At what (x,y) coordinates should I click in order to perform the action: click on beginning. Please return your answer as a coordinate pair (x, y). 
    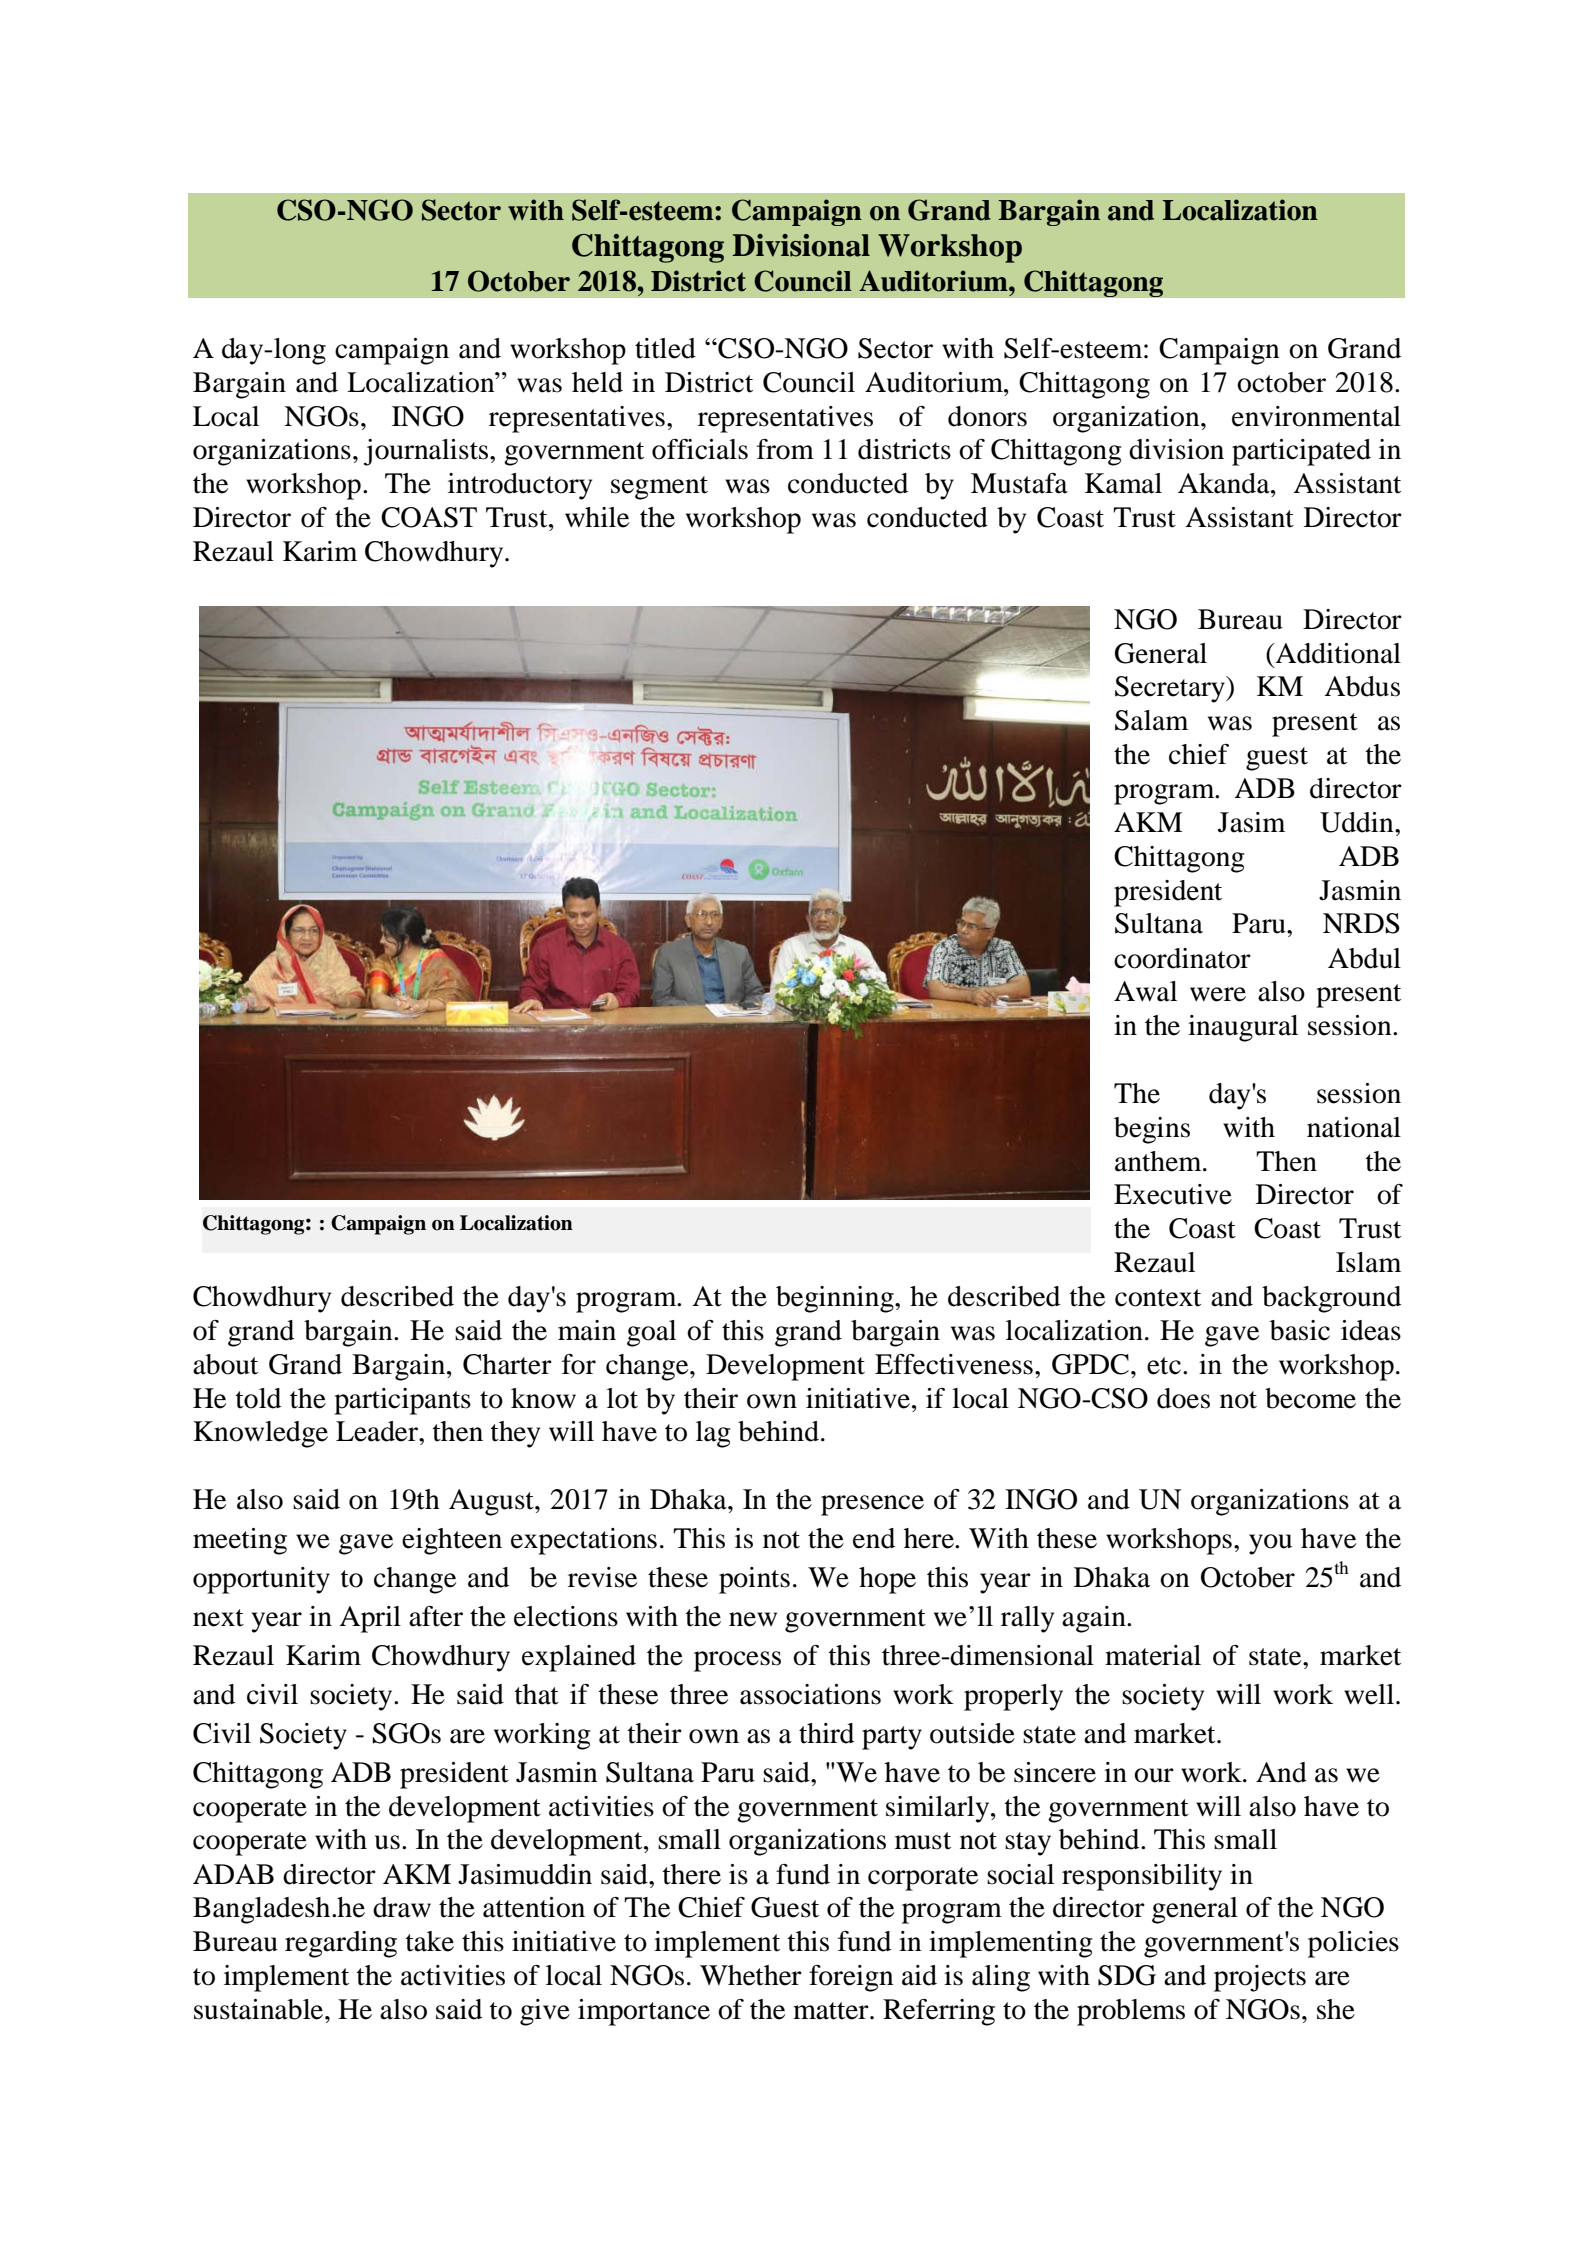
    Looking at the image, I should click on (836, 1299).
